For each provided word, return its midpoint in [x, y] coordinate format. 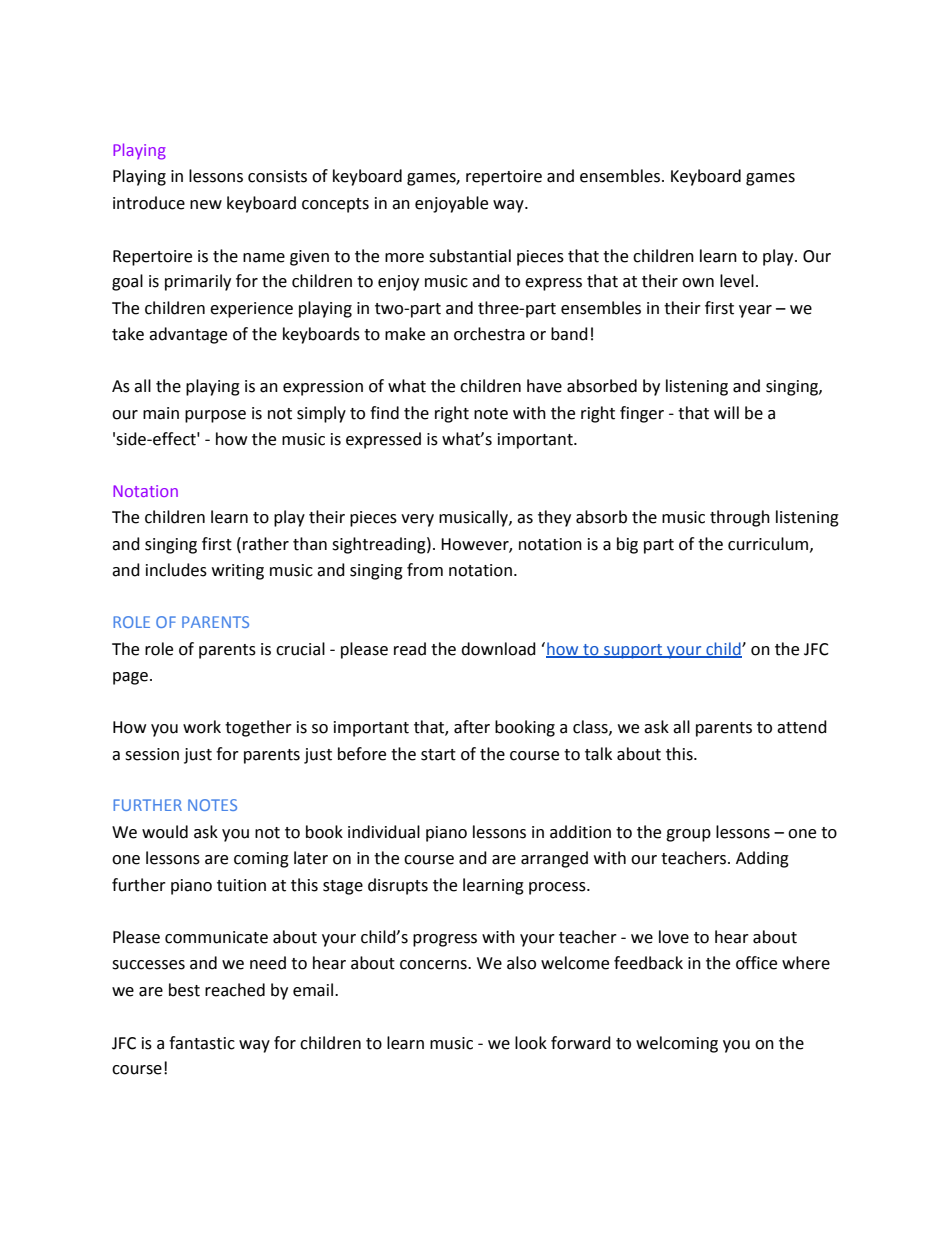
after [472, 727]
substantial [470, 256]
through [740, 518]
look [531, 1043]
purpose [215, 416]
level [737, 281]
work [202, 727]
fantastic [202, 1043]
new [206, 205]
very [417, 520]
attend [802, 727]
